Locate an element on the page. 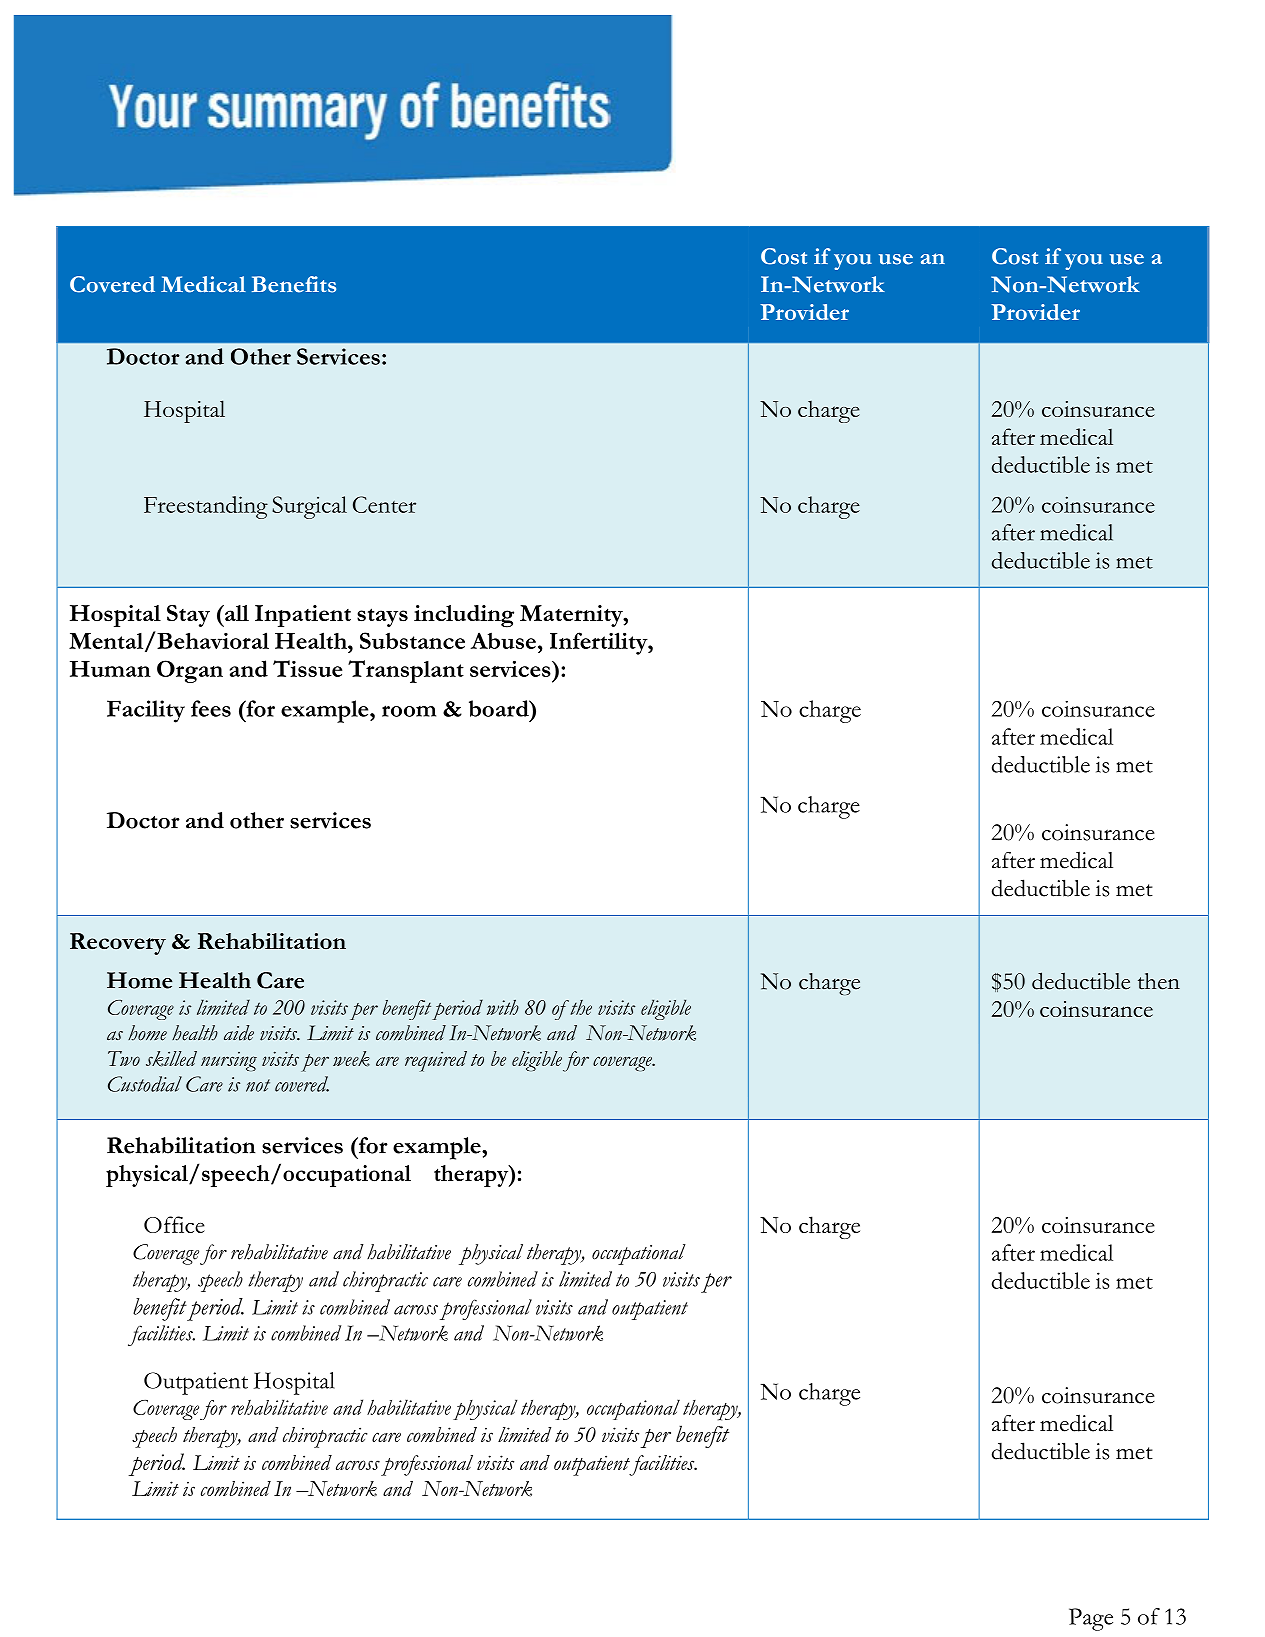 This page has width=1265, height=1637. Office is located at coordinates (174, 1224).
